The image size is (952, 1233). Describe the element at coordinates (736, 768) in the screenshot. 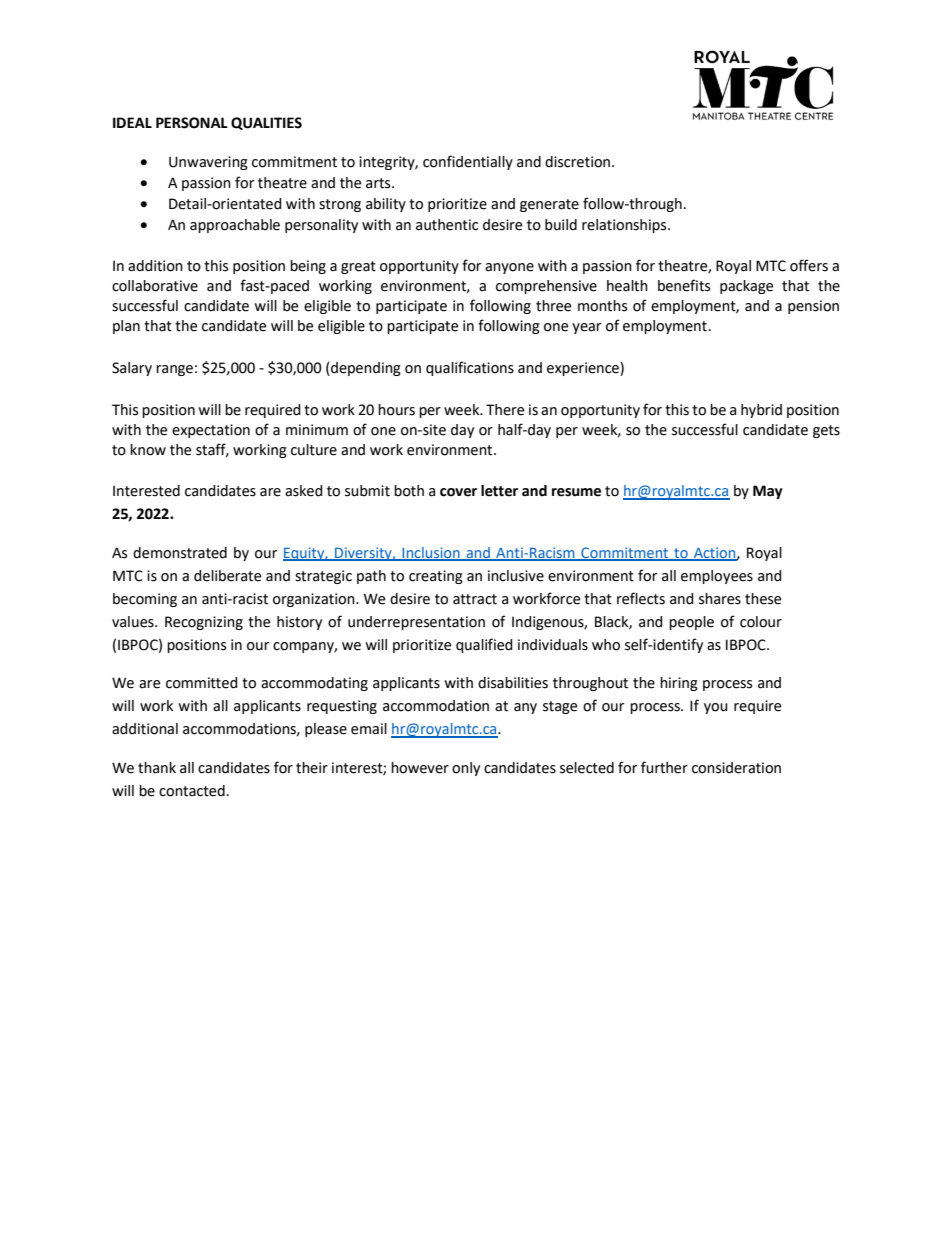

I see `consideration` at that location.
